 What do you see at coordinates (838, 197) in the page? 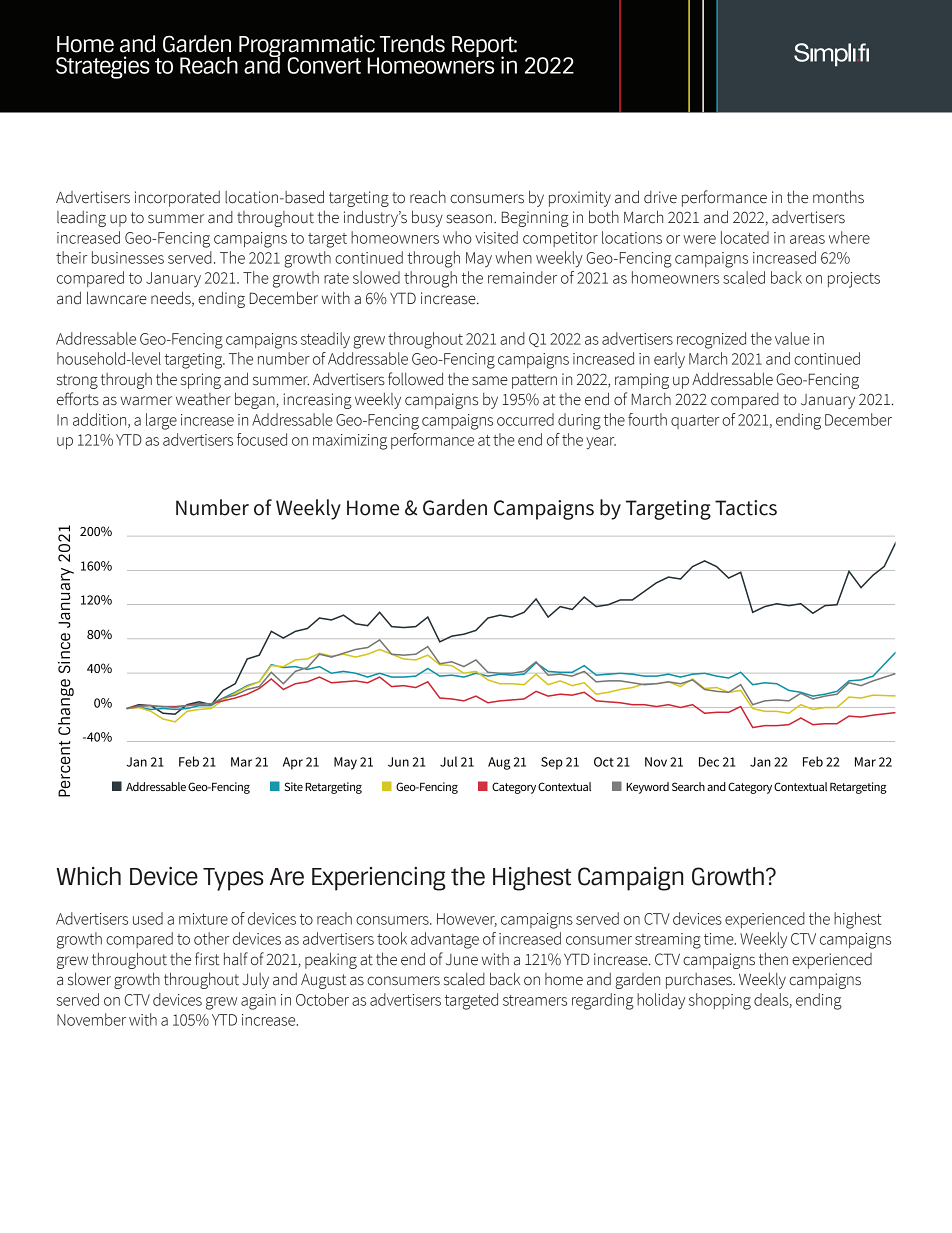
I see `months` at bounding box center [838, 197].
